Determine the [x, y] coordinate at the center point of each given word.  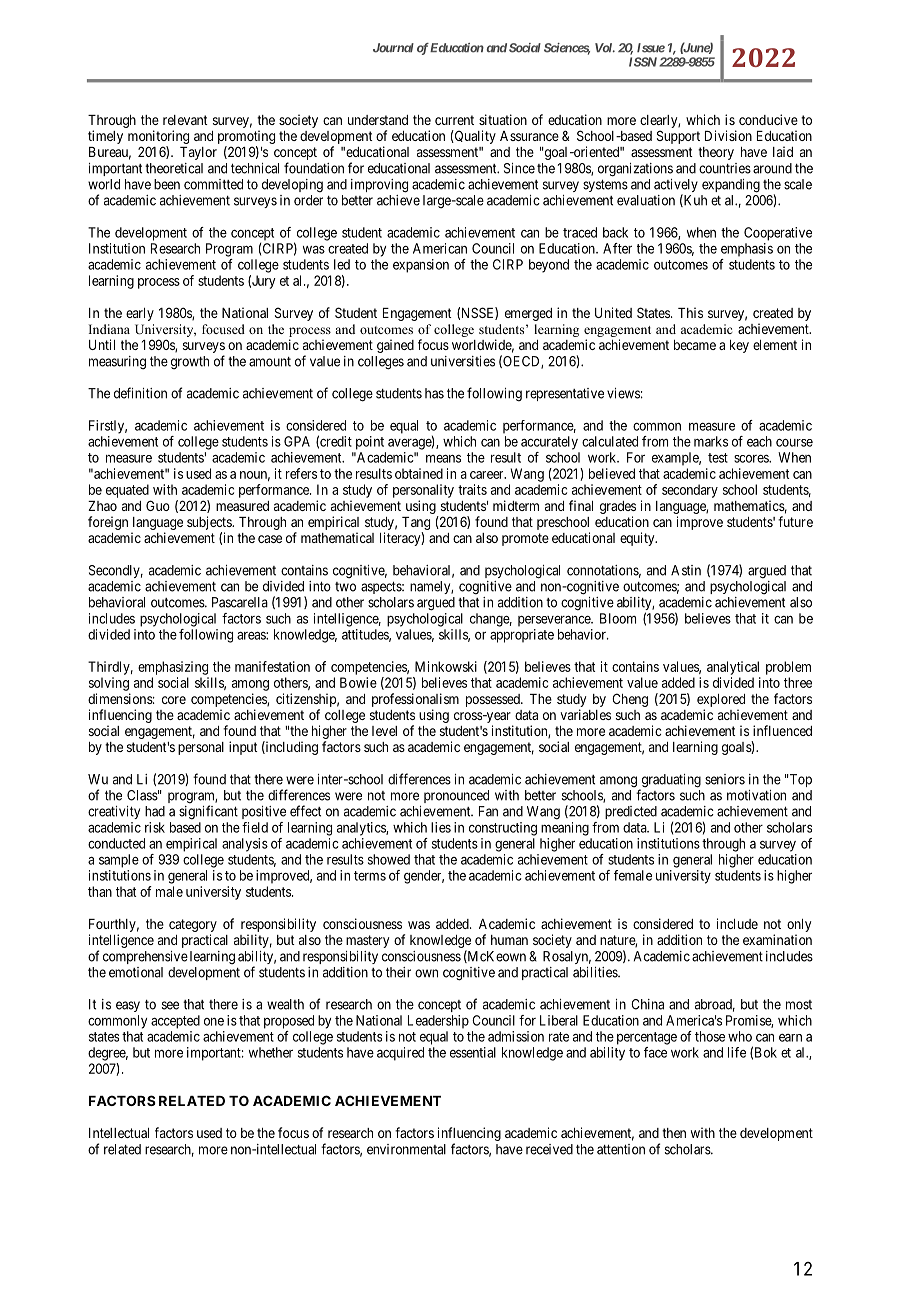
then [674, 1133]
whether [271, 1052]
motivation [756, 795]
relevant [185, 120]
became [695, 345]
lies [441, 827]
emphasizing [173, 668]
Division [728, 135]
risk [155, 827]
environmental [406, 1149]
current [454, 120]
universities [463, 361]
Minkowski [446, 666]
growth [190, 362]
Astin [686, 570]
